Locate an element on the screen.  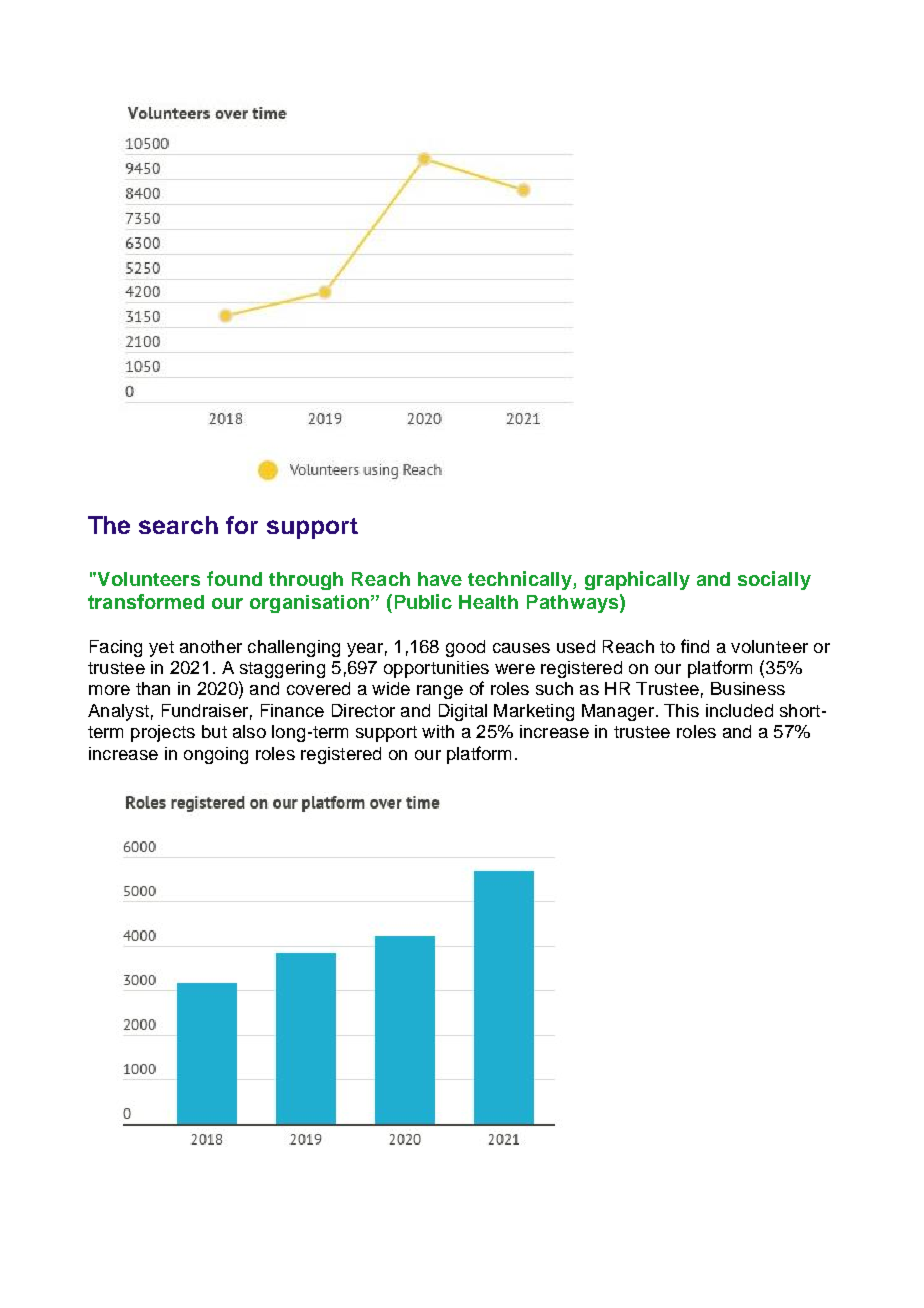
ongoing is located at coordinates (216, 755).
